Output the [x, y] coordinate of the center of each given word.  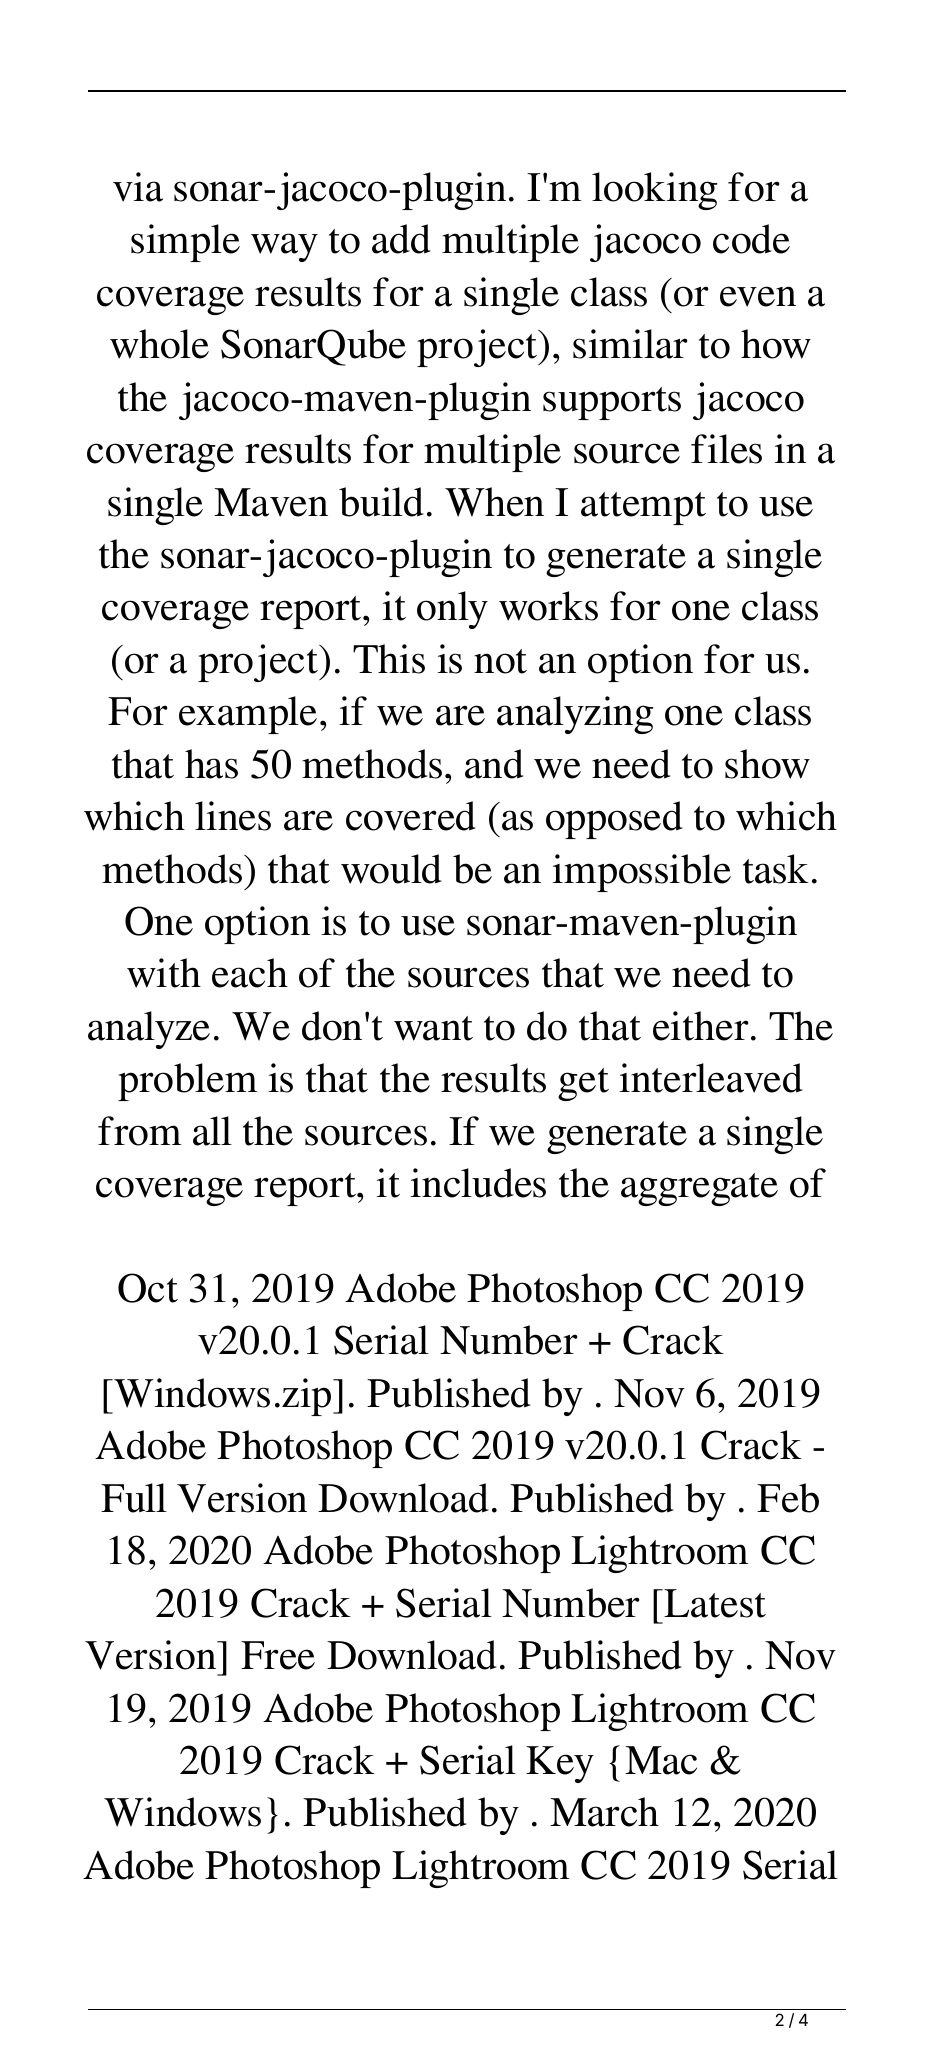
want [433, 1028]
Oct [148, 1288]
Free [278, 1655]
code [751, 239]
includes [478, 1183]
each [250, 973]
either [701, 1026]
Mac [661, 1760]
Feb [788, 1498]
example [248, 715]
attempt [643, 508]
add [401, 239]
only [452, 610]
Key [560, 1764]
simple [185, 243]
